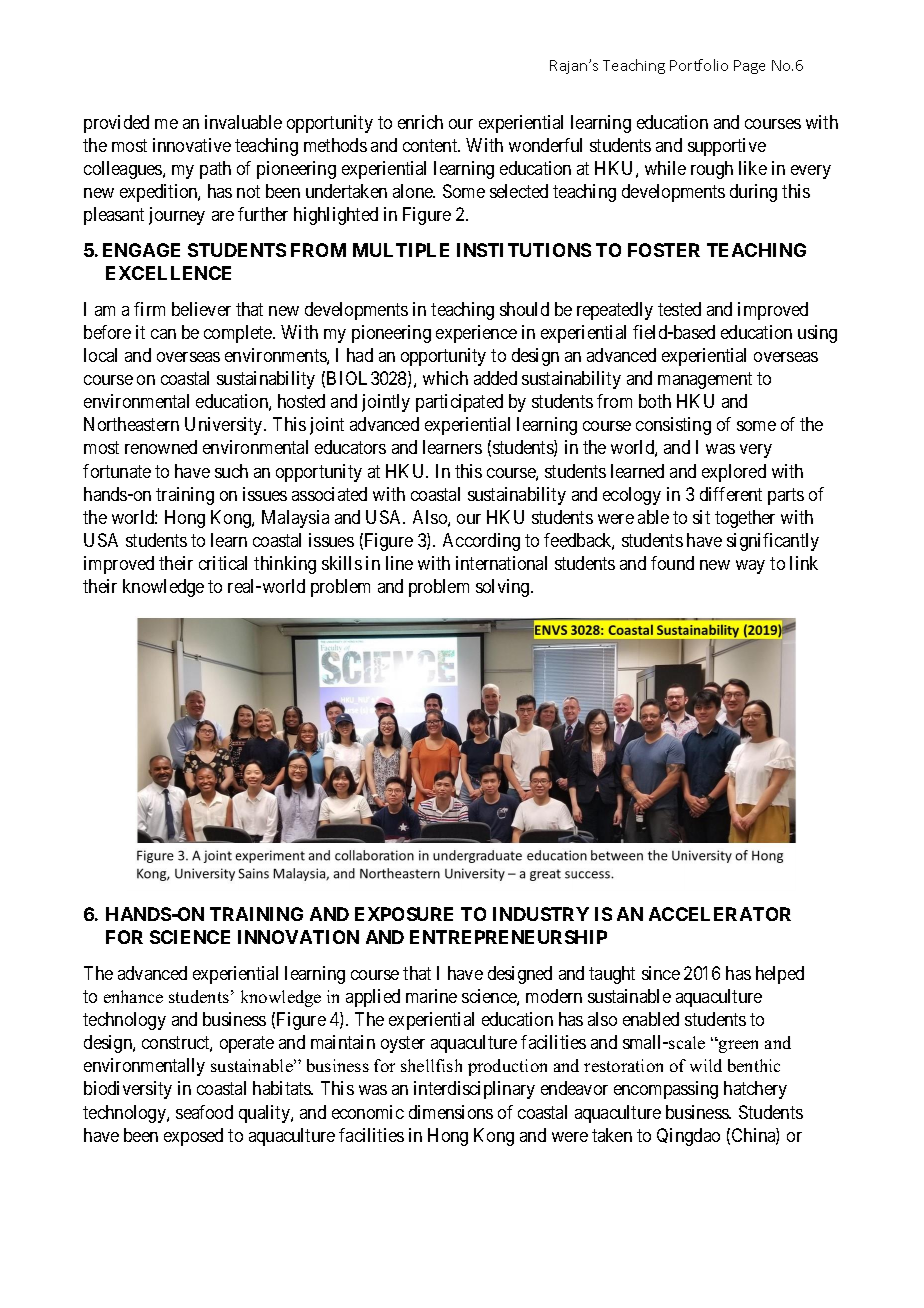 This screenshot has height=1308, width=924. I want to click on EXPOSURE, so click(404, 914).
